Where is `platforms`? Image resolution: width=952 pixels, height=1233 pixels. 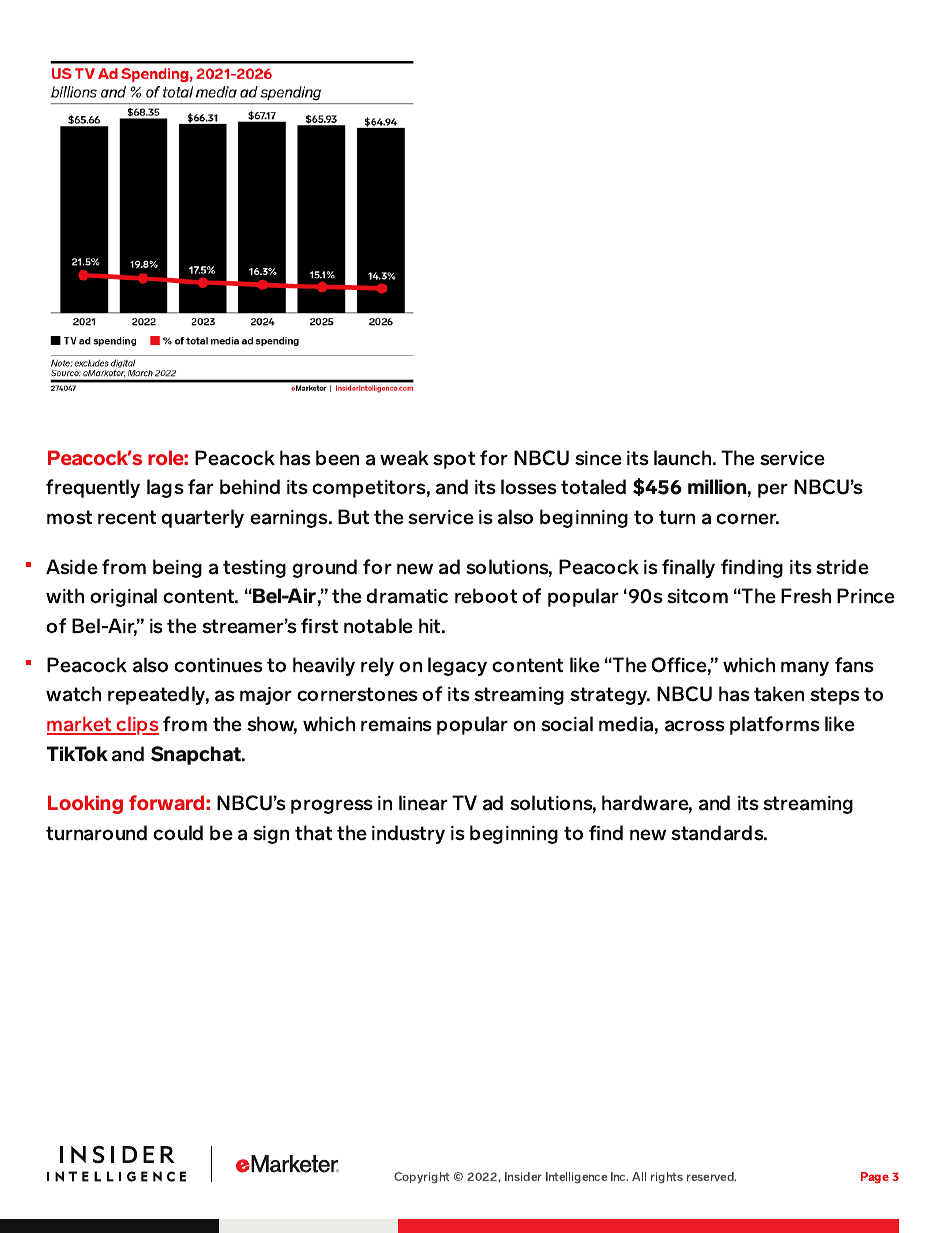 platforms is located at coordinates (775, 725).
